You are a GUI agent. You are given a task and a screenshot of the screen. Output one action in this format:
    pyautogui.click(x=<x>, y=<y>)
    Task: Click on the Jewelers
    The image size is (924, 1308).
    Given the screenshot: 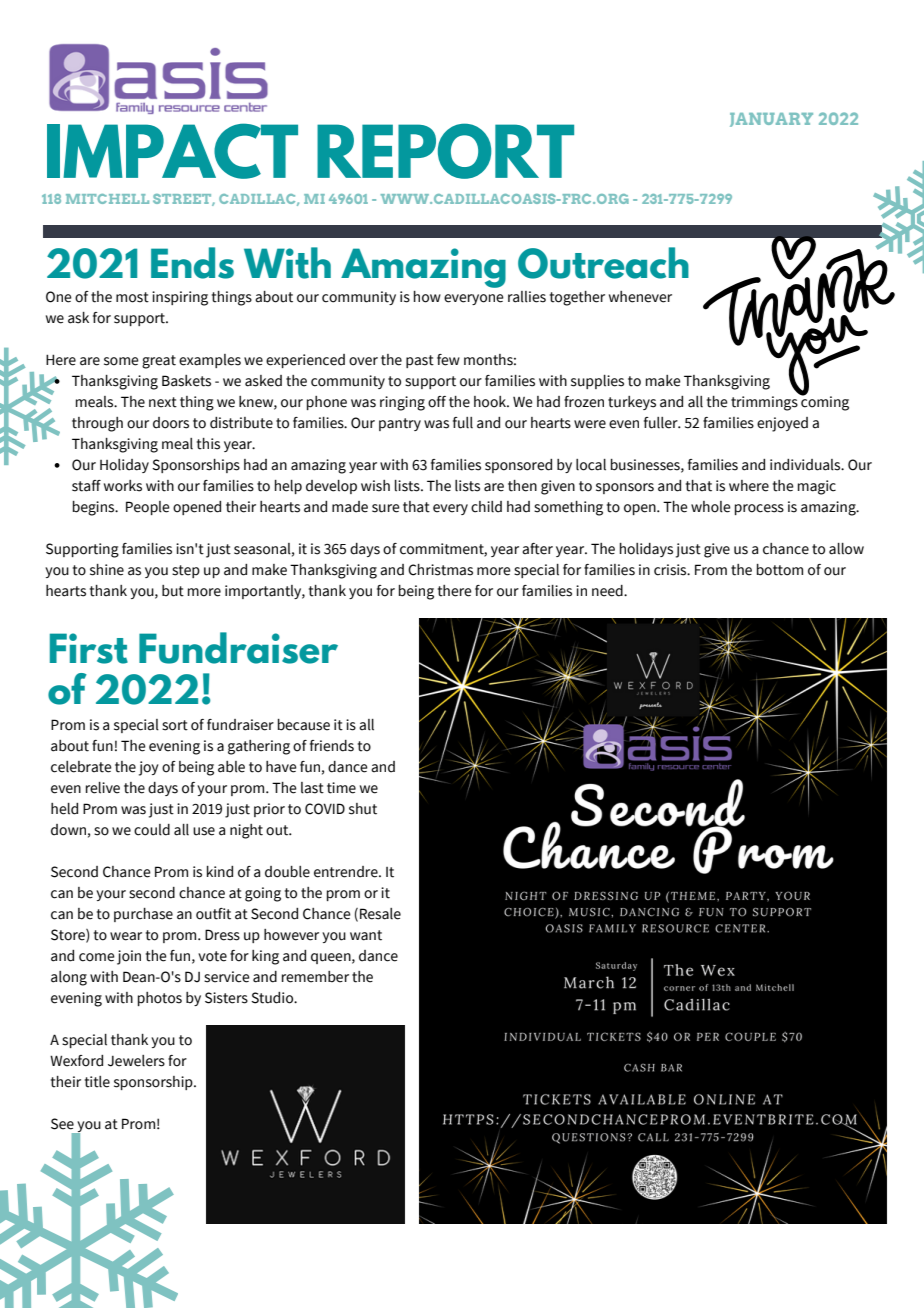 What is the action you would take?
    pyautogui.click(x=136, y=1061)
